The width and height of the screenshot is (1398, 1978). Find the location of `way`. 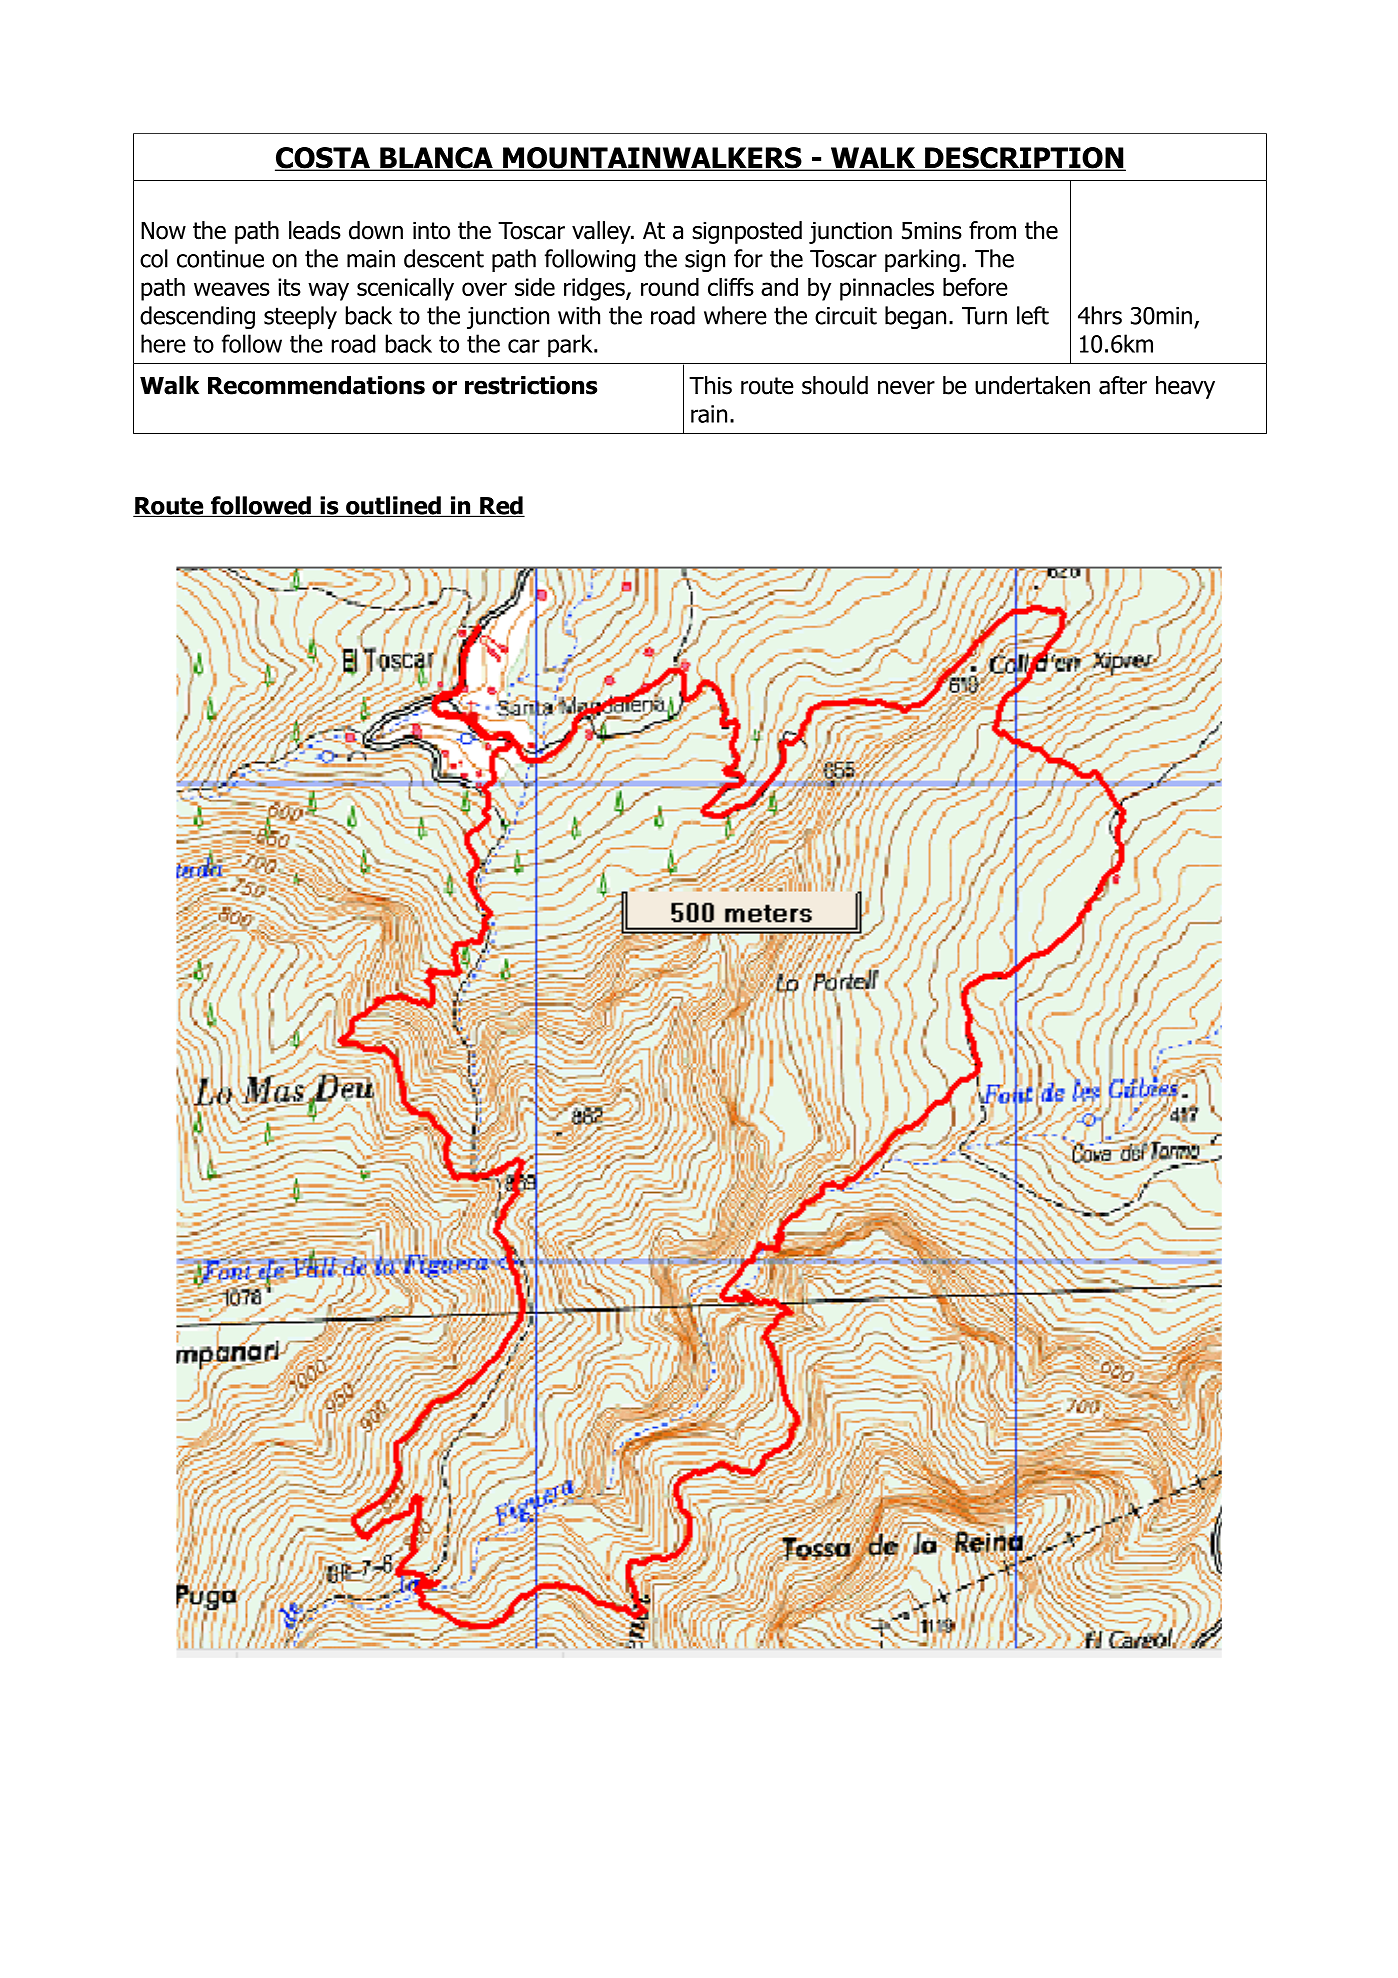

way is located at coordinates (328, 291).
